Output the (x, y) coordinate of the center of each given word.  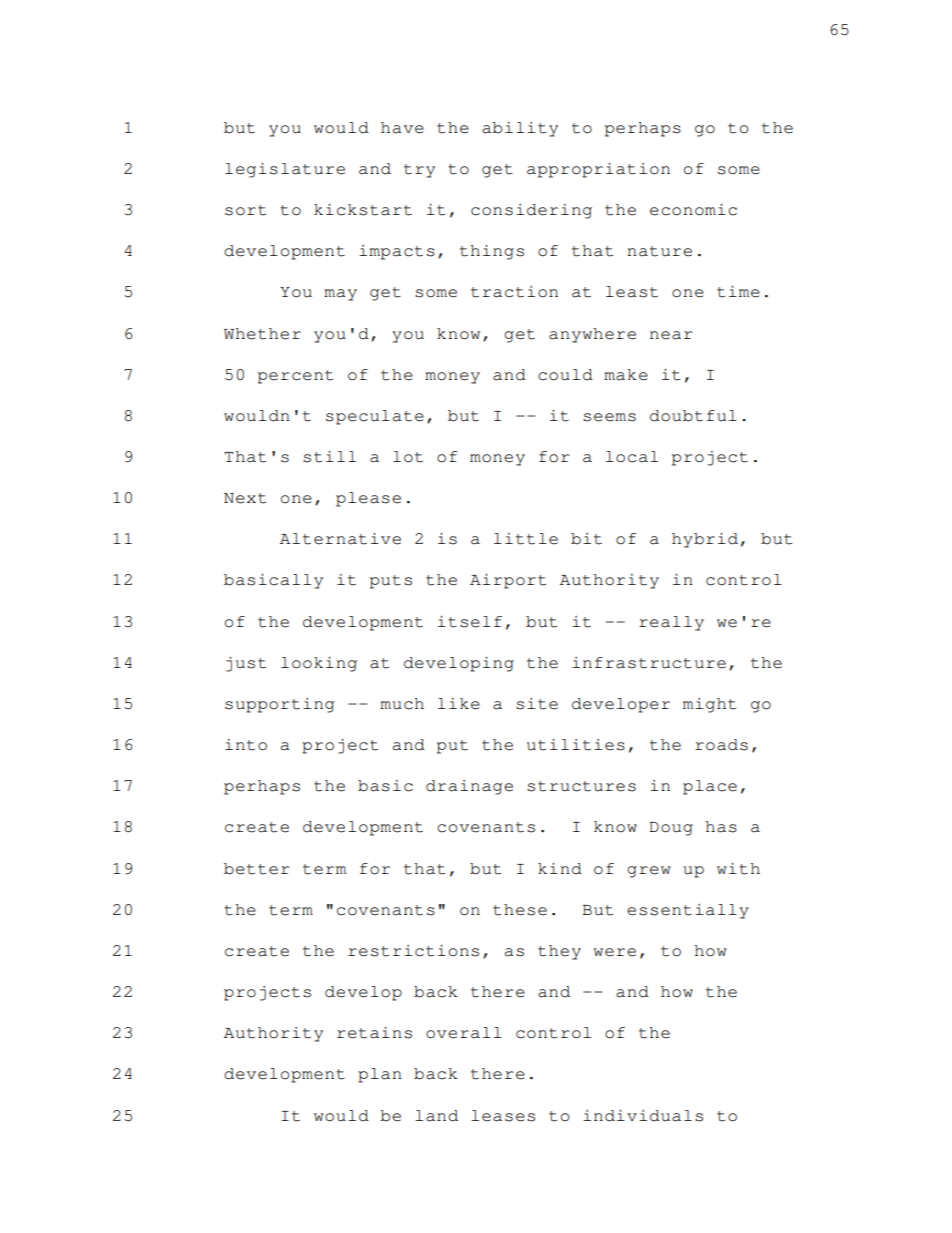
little (526, 539)
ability (520, 129)
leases (503, 1116)
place (710, 787)
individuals (643, 1116)
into (246, 745)
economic (693, 210)
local (632, 457)
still (329, 457)
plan (380, 1075)
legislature (285, 170)
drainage (469, 787)
